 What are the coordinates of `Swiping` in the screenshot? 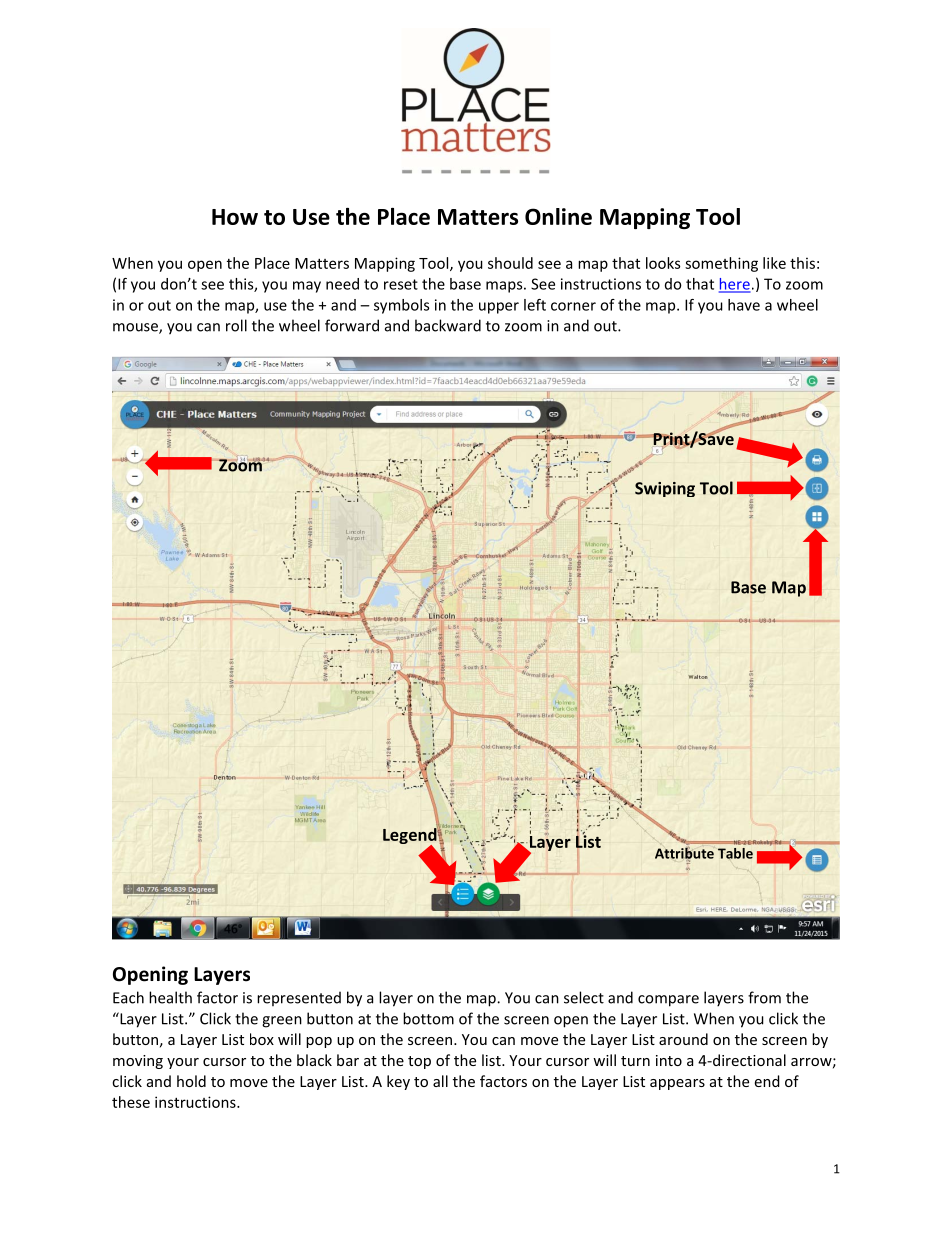 It's located at (665, 489).
